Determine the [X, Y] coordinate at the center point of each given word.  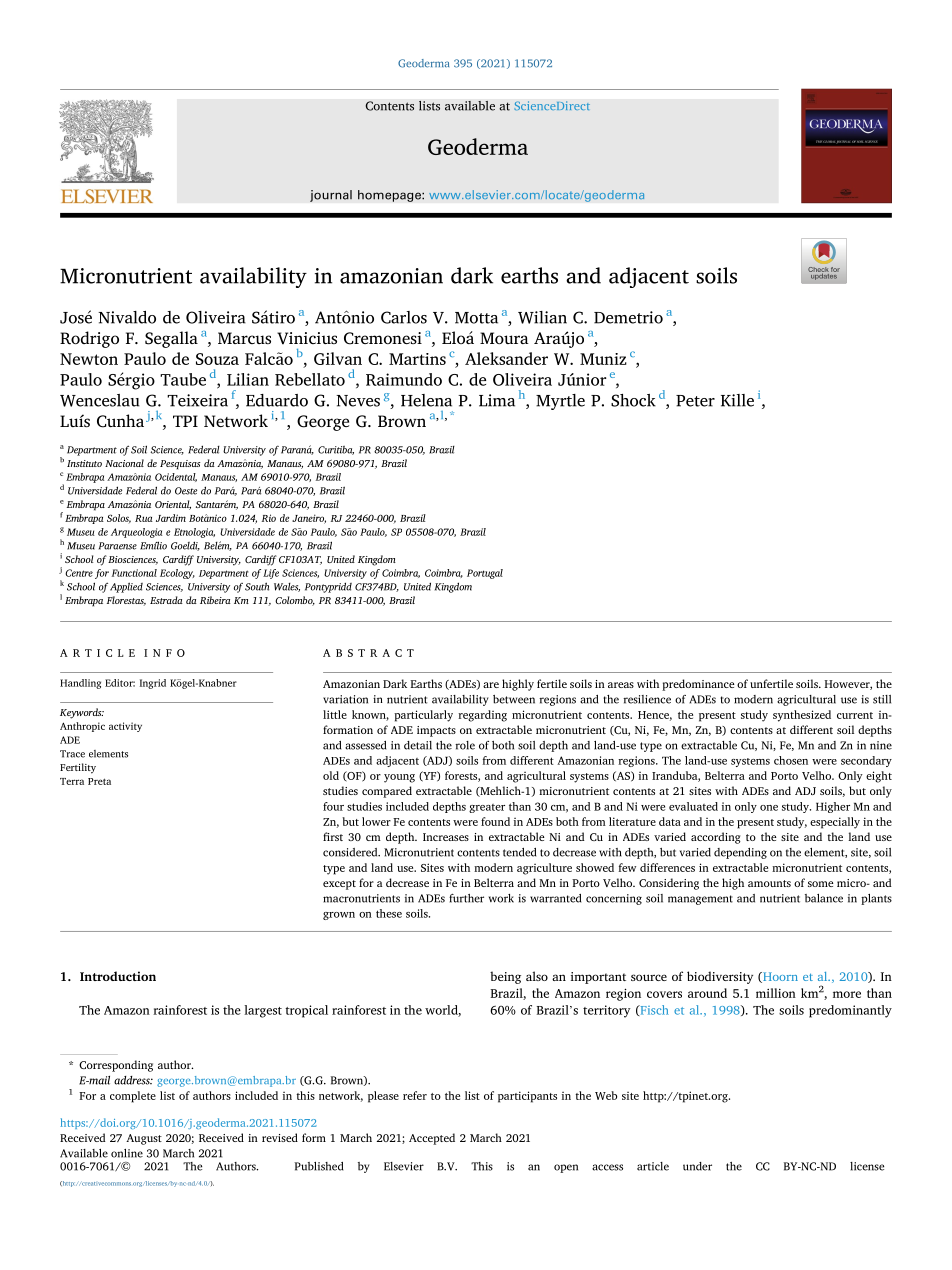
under [697, 1166]
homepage [390, 196]
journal [331, 196]
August [144, 1139]
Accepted [432, 1139]
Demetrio [628, 317]
